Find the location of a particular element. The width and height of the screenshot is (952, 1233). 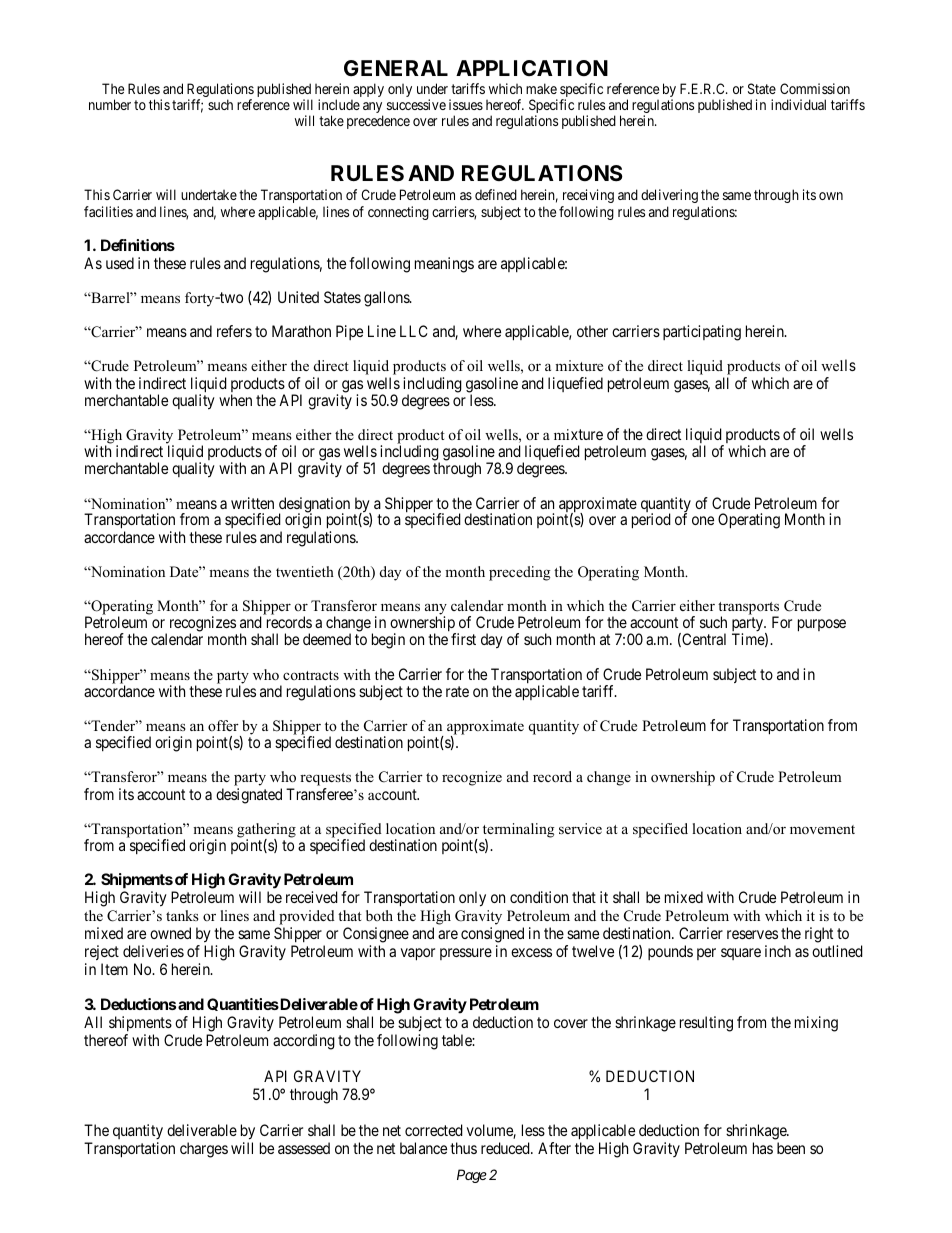

issues is located at coordinates (466, 104).
